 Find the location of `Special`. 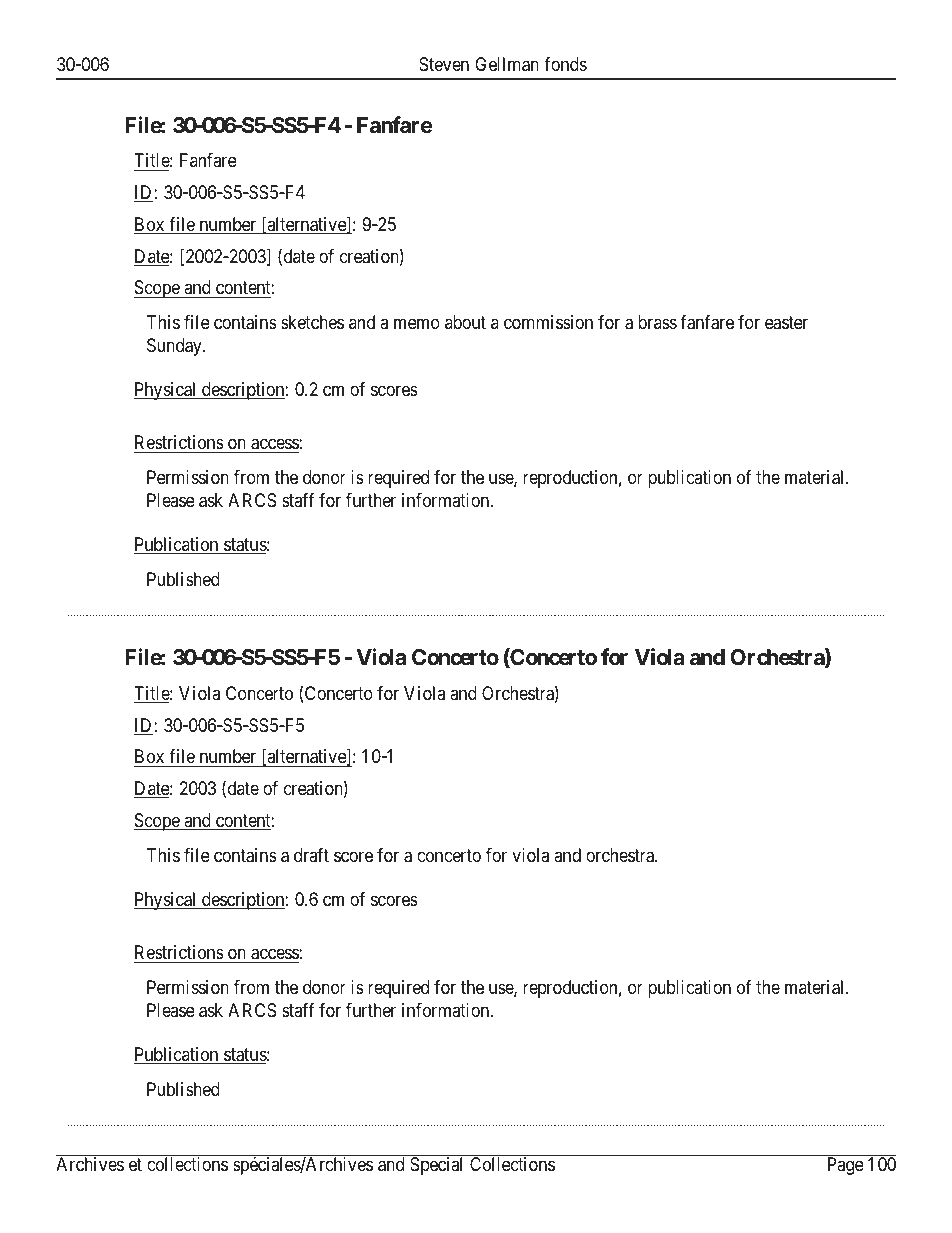

Special is located at coordinates (436, 1166).
